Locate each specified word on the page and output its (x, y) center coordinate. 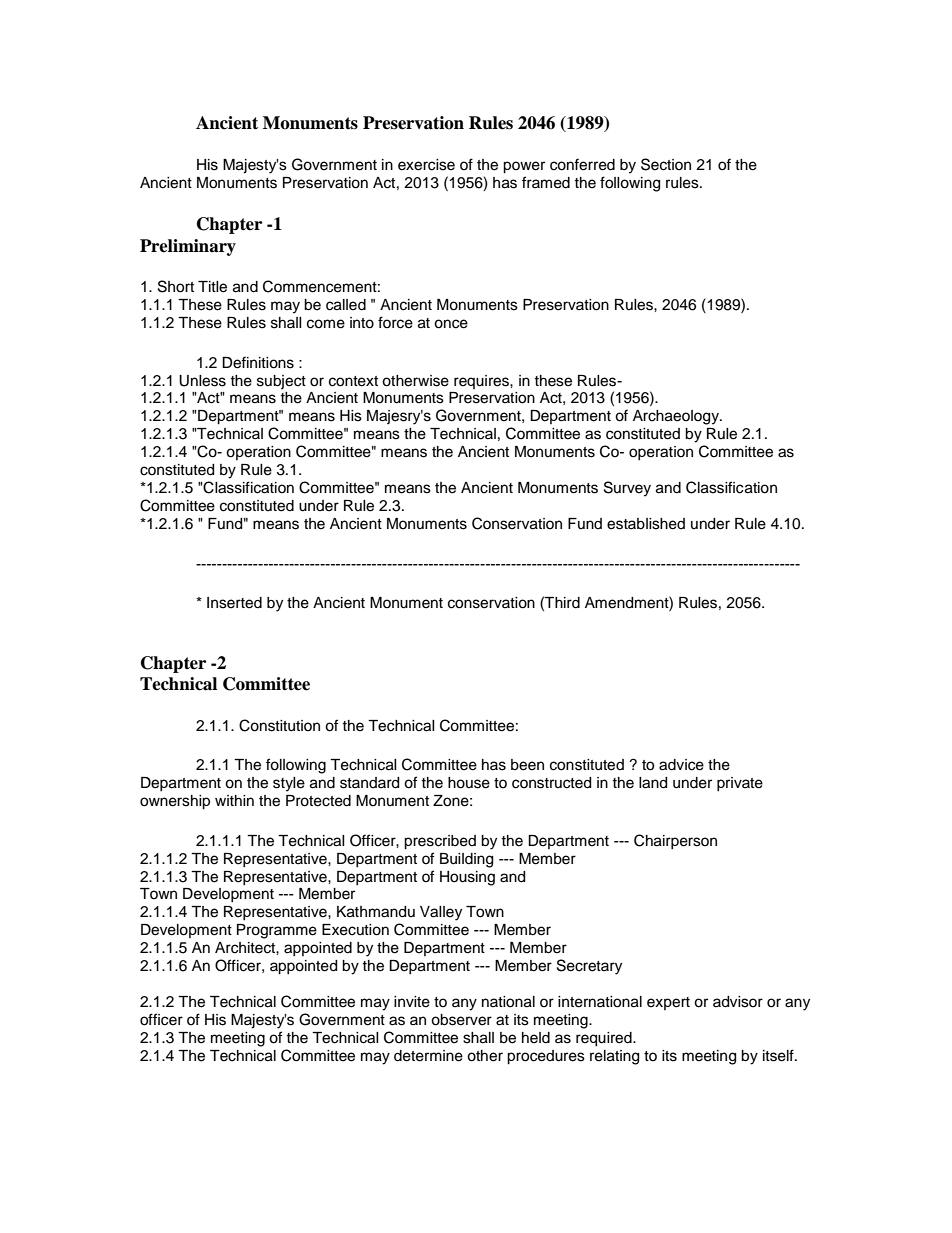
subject (281, 382)
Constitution (279, 725)
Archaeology (677, 417)
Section (666, 164)
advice (681, 765)
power (524, 167)
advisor (738, 1002)
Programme (277, 931)
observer (461, 1020)
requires (482, 382)
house (469, 783)
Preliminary (188, 247)
